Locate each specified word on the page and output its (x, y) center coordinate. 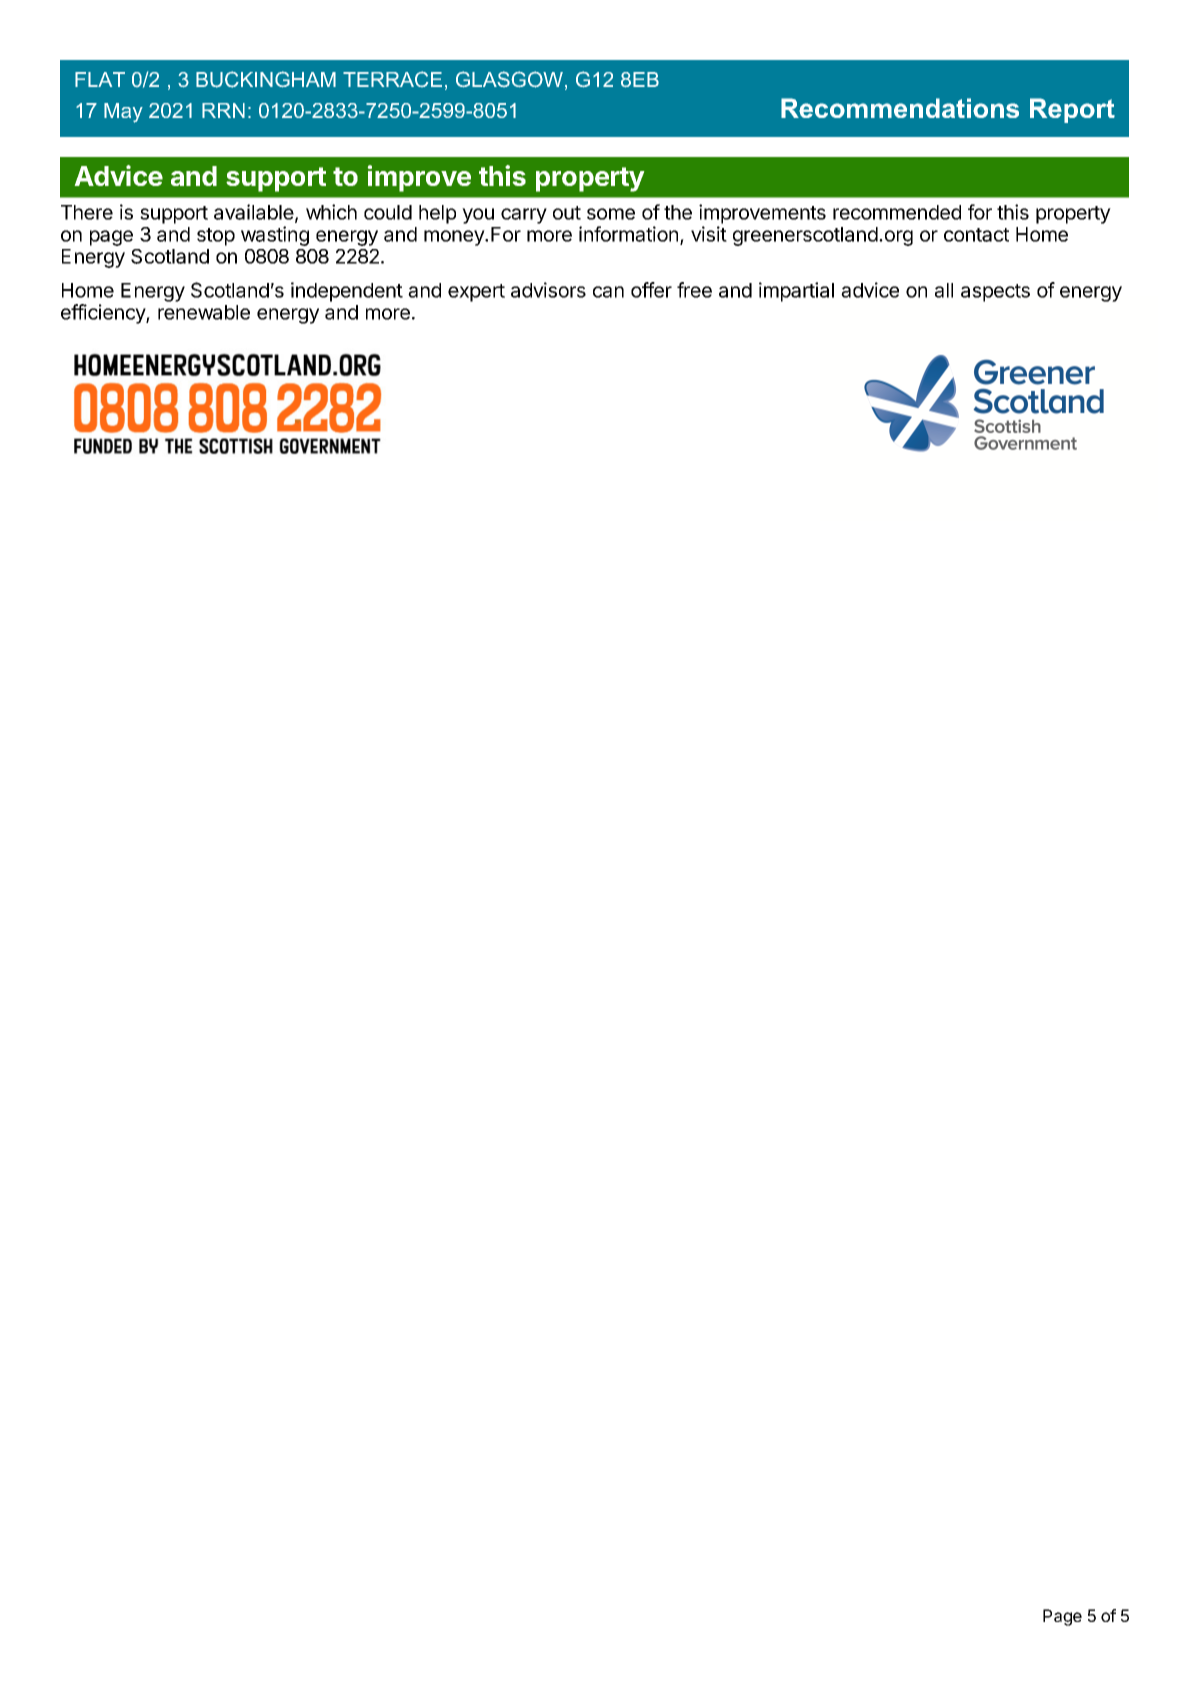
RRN (223, 110)
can (608, 292)
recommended (897, 212)
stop (216, 237)
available (254, 212)
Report (1072, 110)
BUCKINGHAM (266, 79)
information (628, 234)
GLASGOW (509, 79)
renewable (204, 312)
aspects (995, 293)
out (567, 213)
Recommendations (900, 108)
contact (976, 235)
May (123, 113)
